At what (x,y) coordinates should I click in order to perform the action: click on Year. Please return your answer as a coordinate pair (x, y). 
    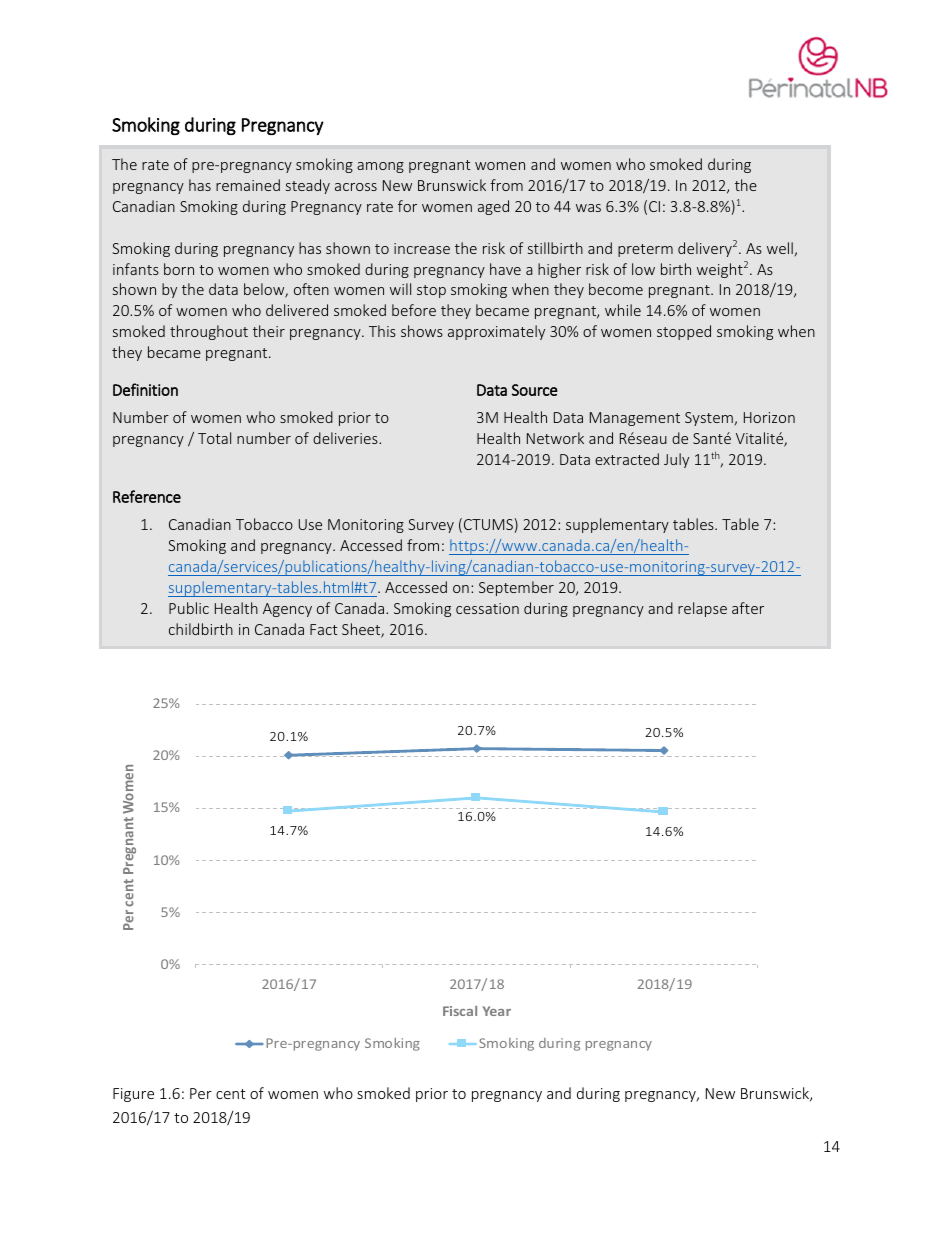
    Looking at the image, I should click on (497, 1011).
